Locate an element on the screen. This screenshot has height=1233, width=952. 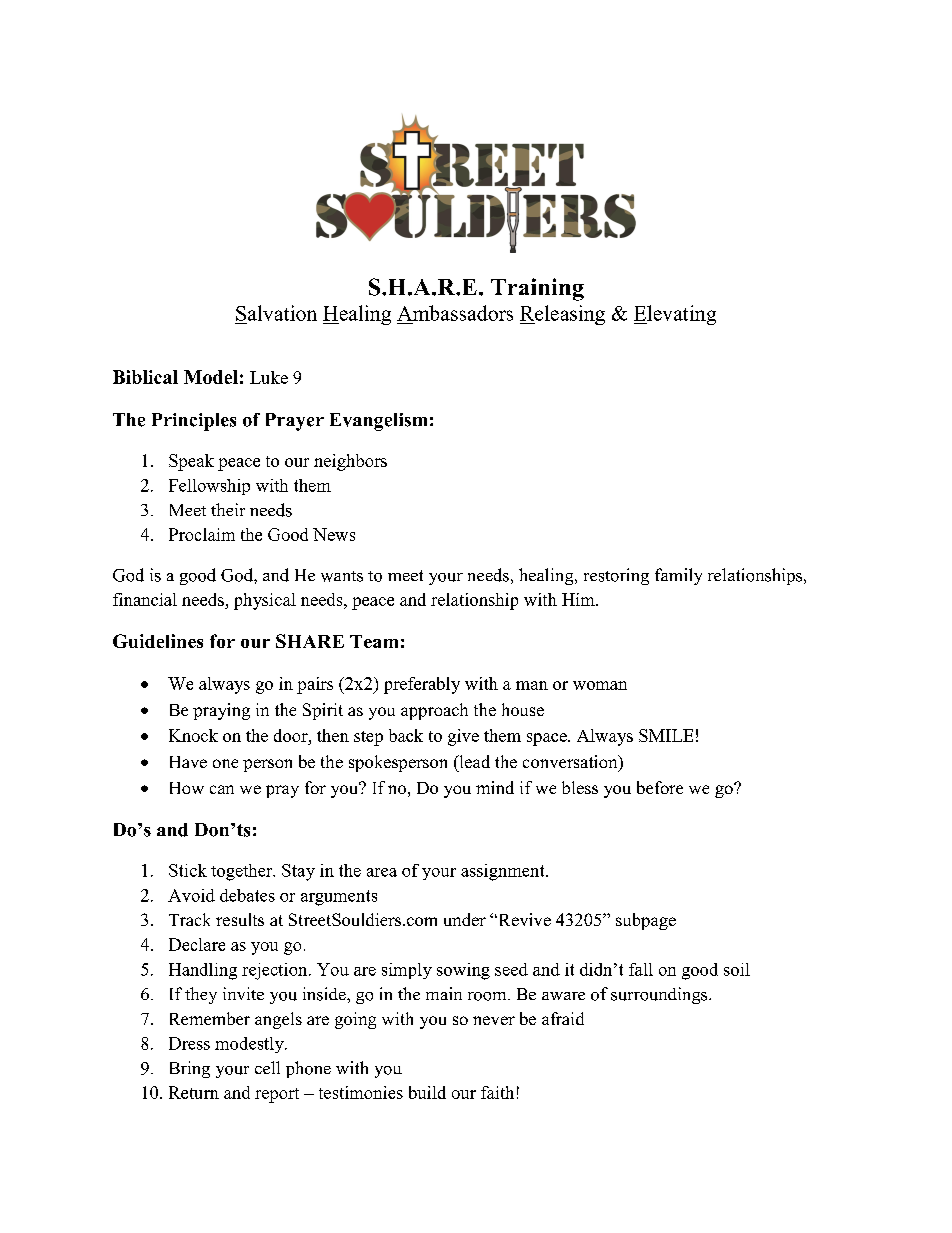
Elevating is located at coordinates (675, 315).
